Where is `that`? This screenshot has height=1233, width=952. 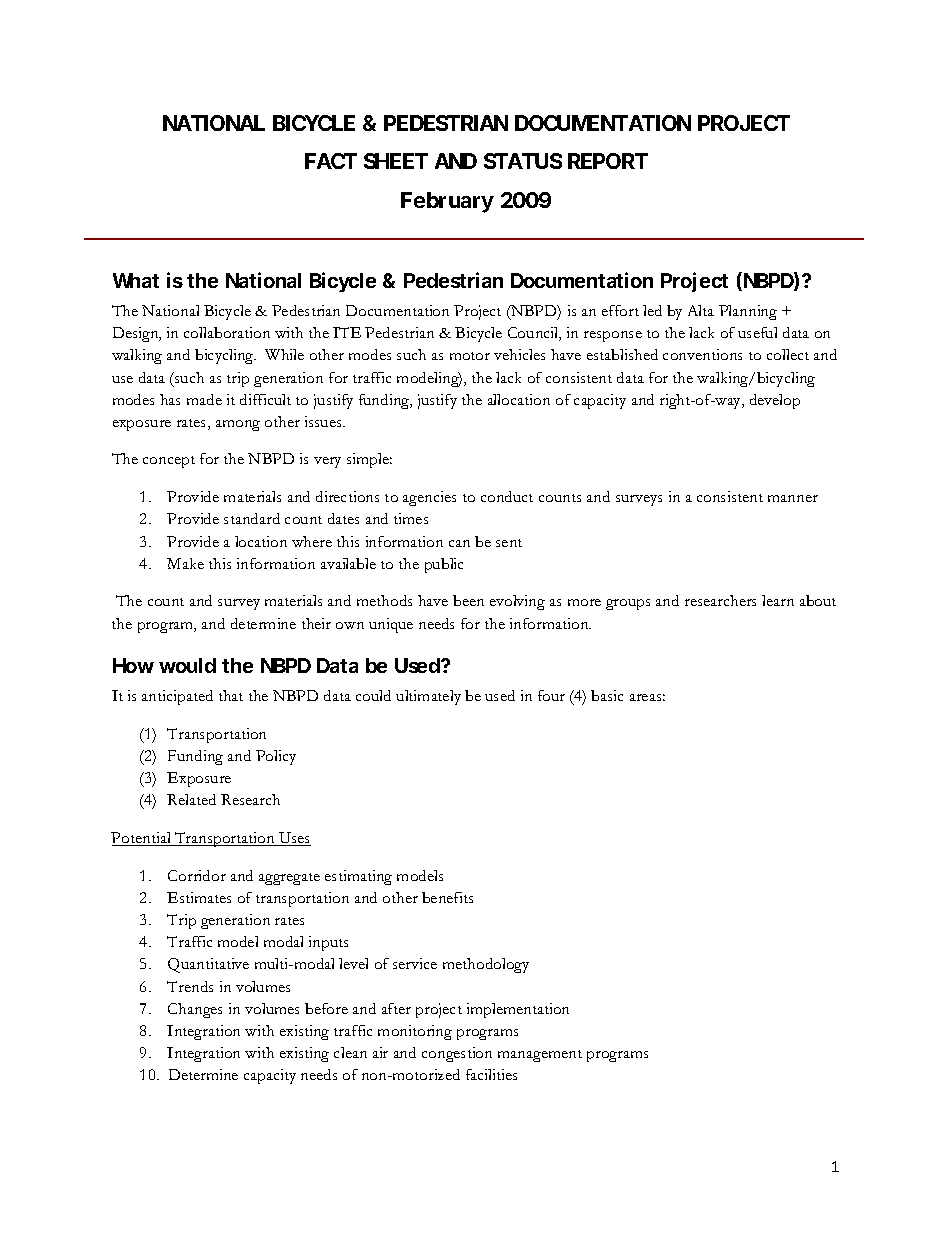 that is located at coordinates (231, 695).
